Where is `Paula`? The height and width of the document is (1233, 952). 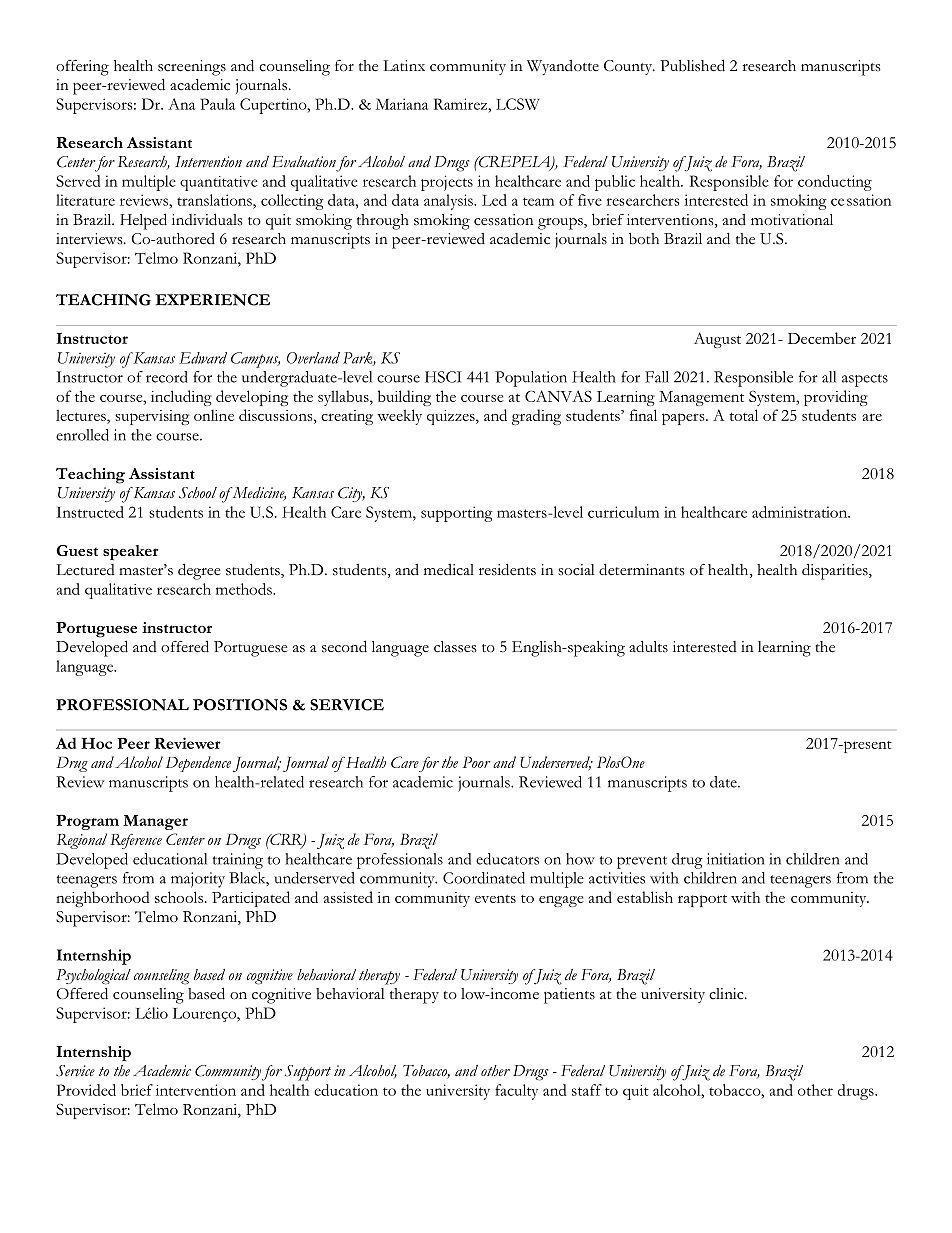 Paula is located at coordinates (217, 104).
